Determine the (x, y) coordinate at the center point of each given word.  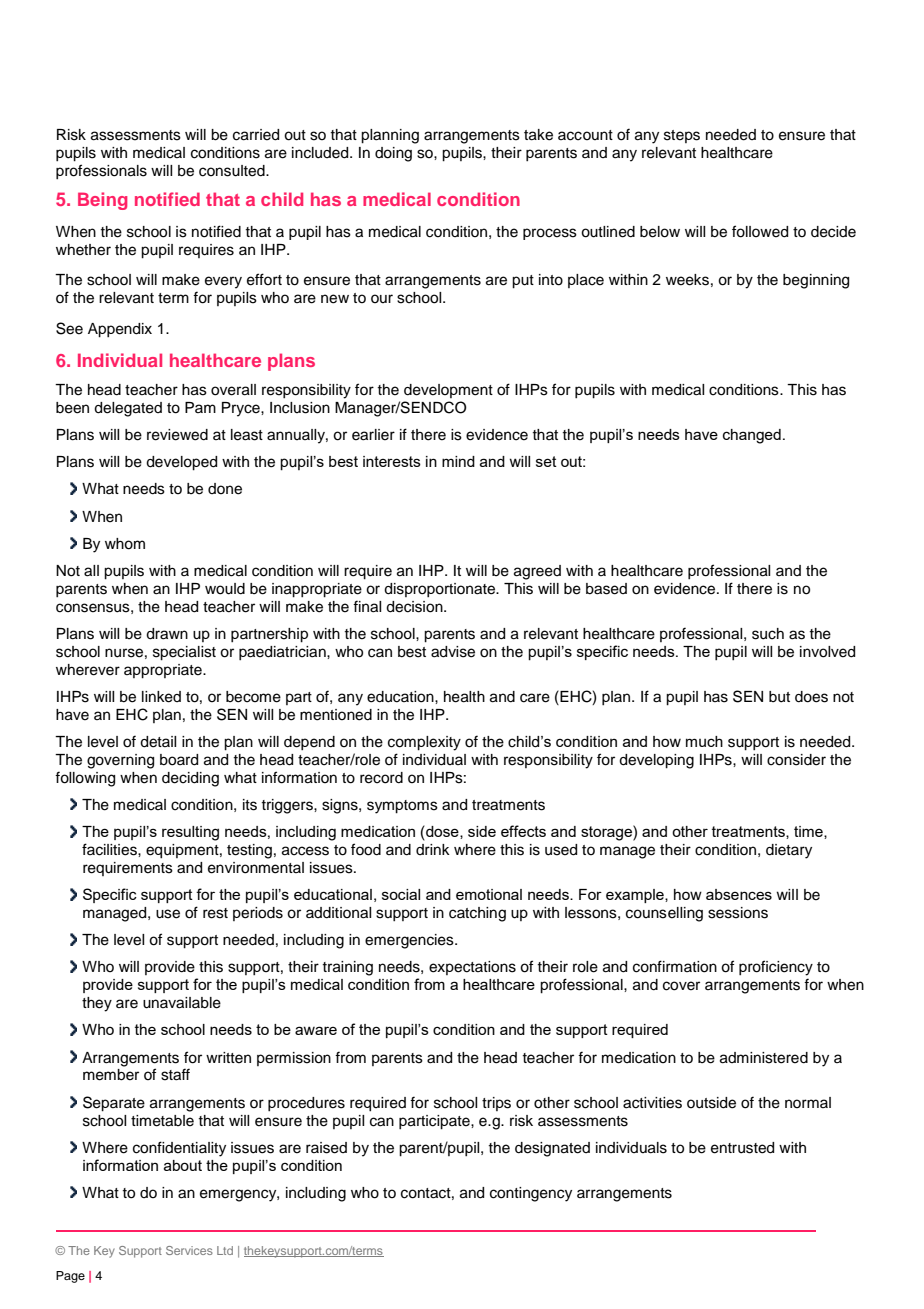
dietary (789, 851)
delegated (128, 409)
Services (189, 1250)
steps (682, 136)
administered (764, 1058)
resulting (190, 833)
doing (393, 154)
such (768, 634)
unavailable (182, 1003)
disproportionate (441, 590)
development (448, 391)
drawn (167, 634)
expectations (472, 968)
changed (752, 436)
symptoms (402, 807)
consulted (233, 171)
